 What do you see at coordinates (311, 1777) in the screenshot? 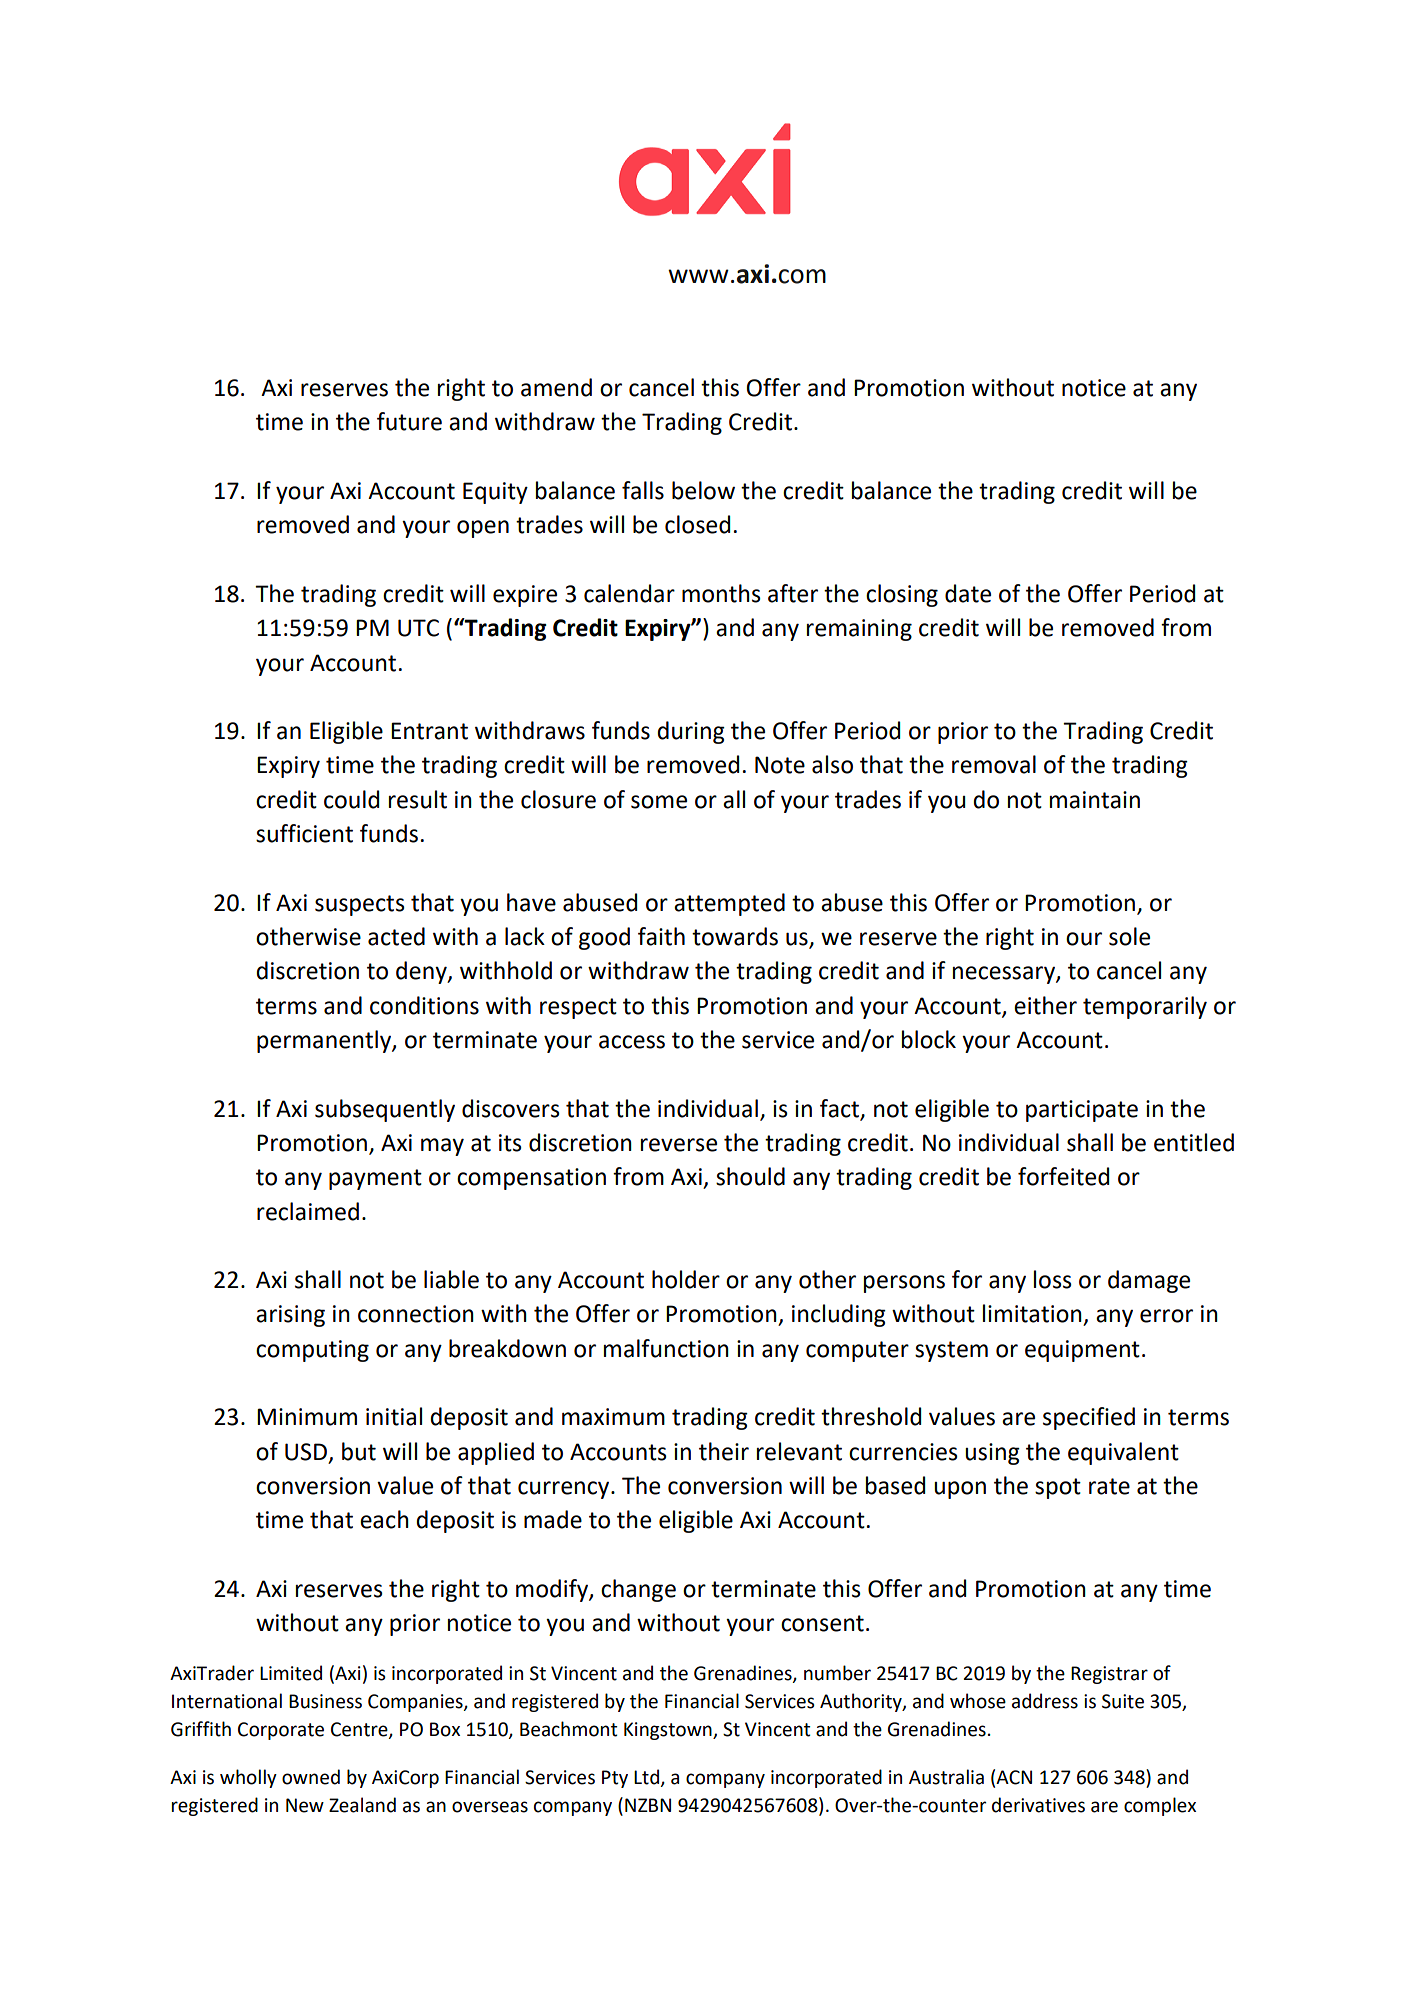
I see `owned` at bounding box center [311, 1777].
